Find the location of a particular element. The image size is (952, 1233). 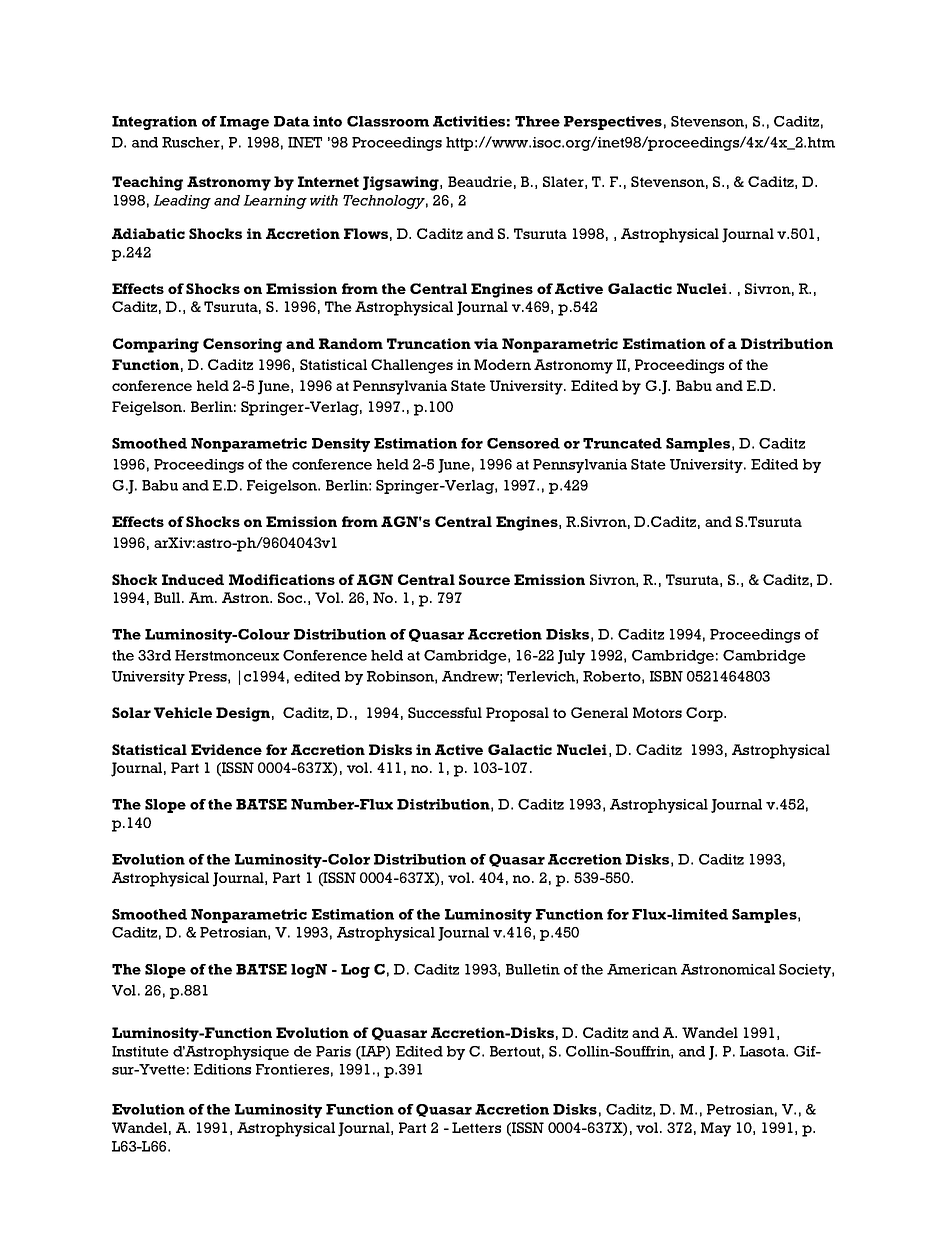

Paris is located at coordinates (333, 1051).
